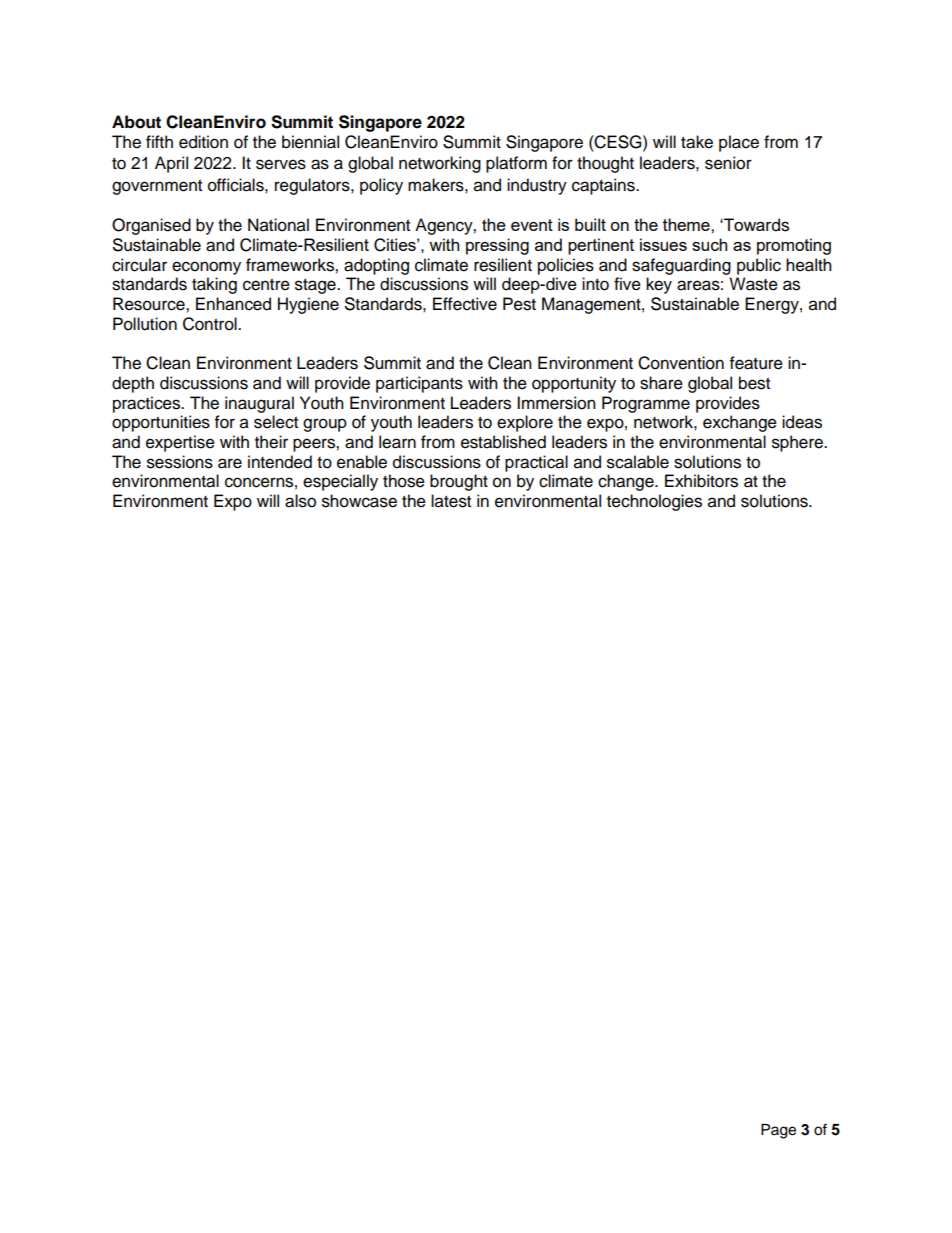 The image size is (952, 1233). Describe the element at coordinates (340, 482) in the screenshot. I see `especially` at that location.
